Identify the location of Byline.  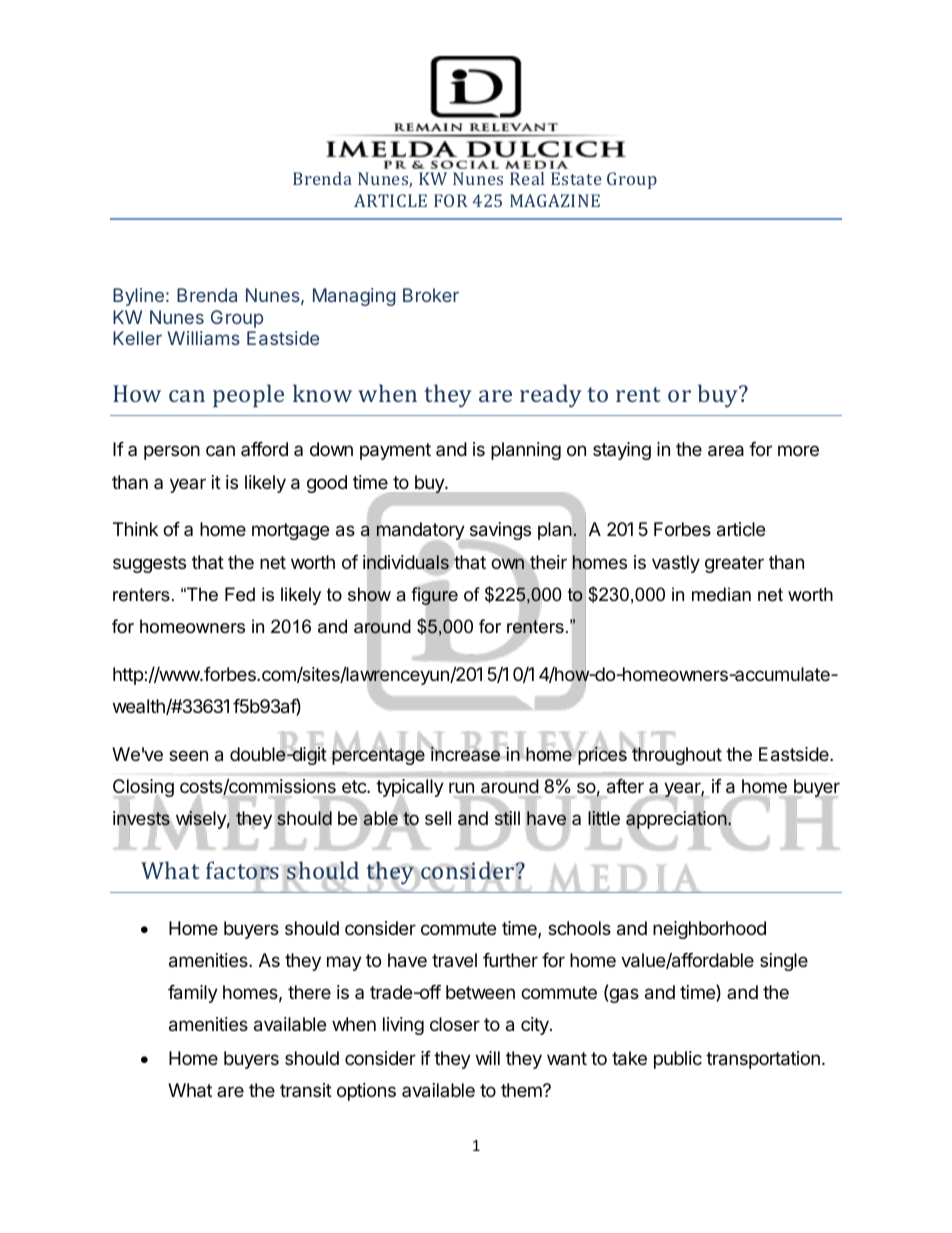
(138, 297).
